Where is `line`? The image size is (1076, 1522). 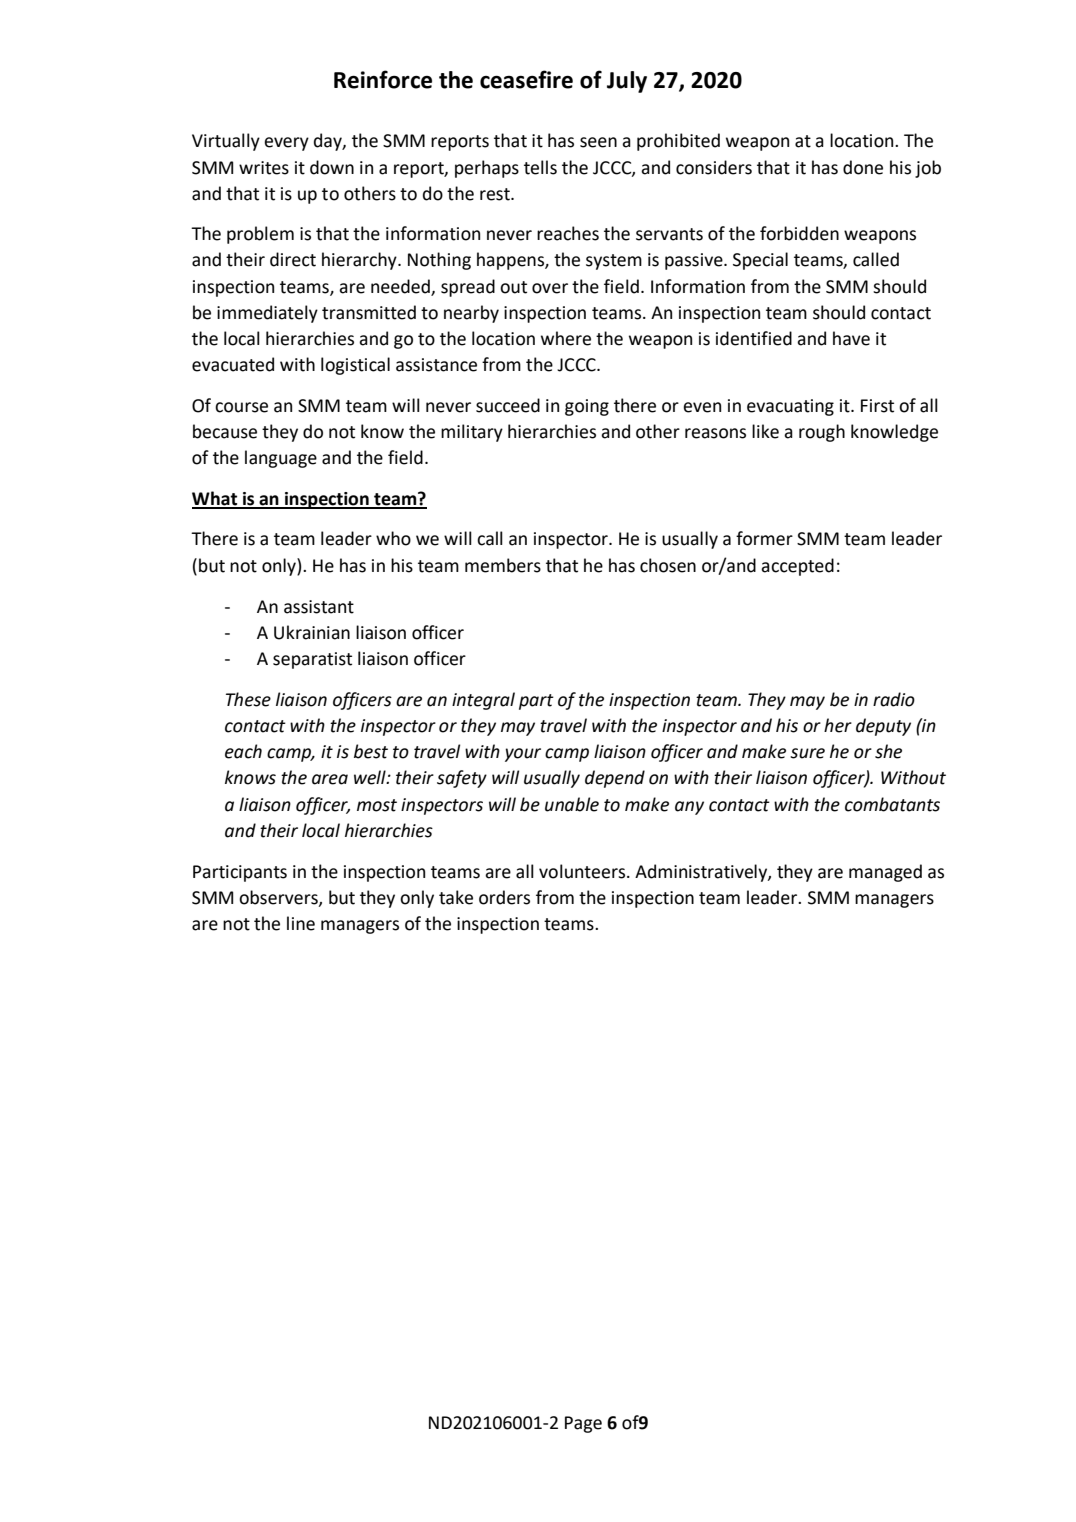
line is located at coordinates (301, 923).
